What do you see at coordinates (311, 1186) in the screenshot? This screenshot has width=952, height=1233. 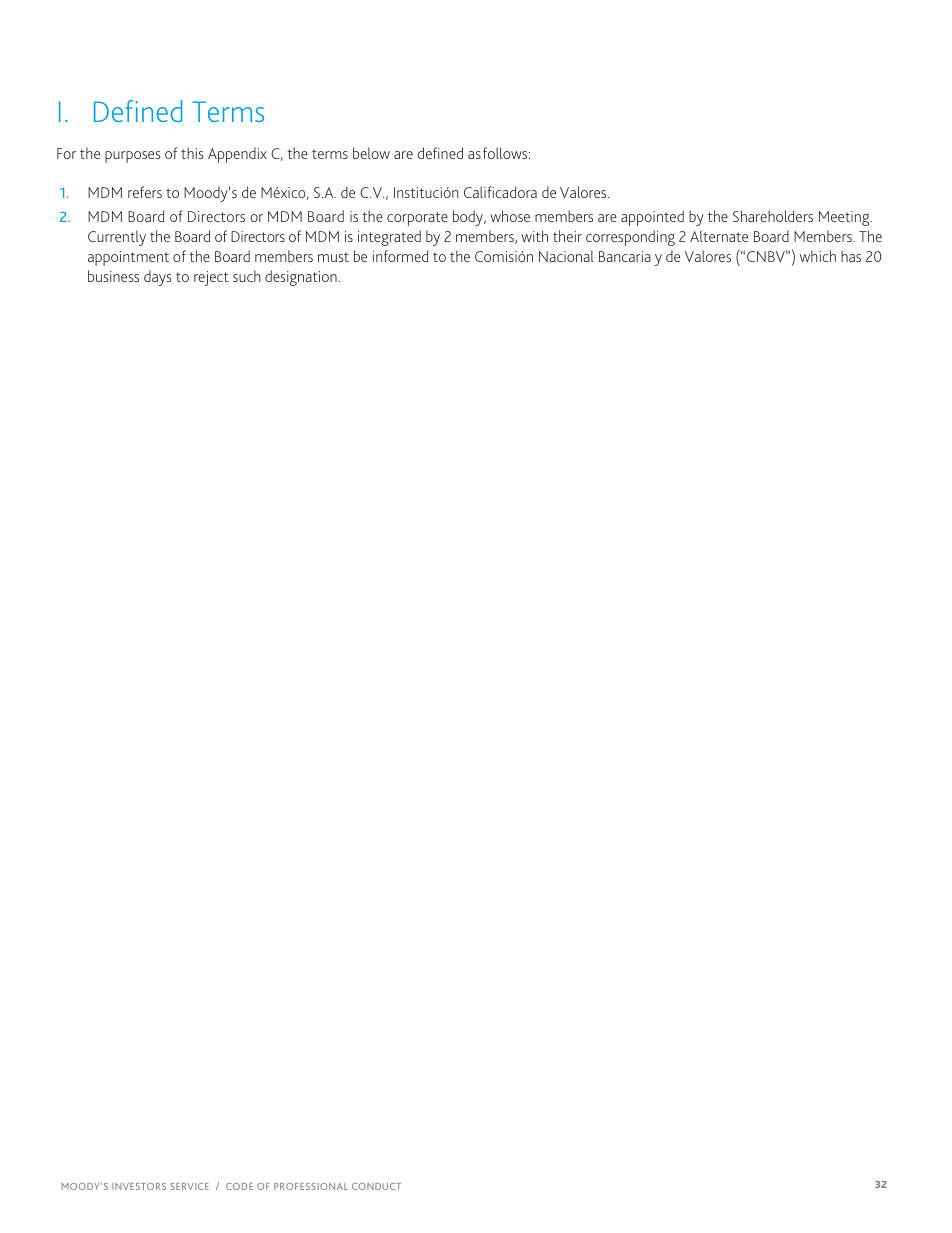 I see `PROFESSIONAL` at bounding box center [311, 1186].
